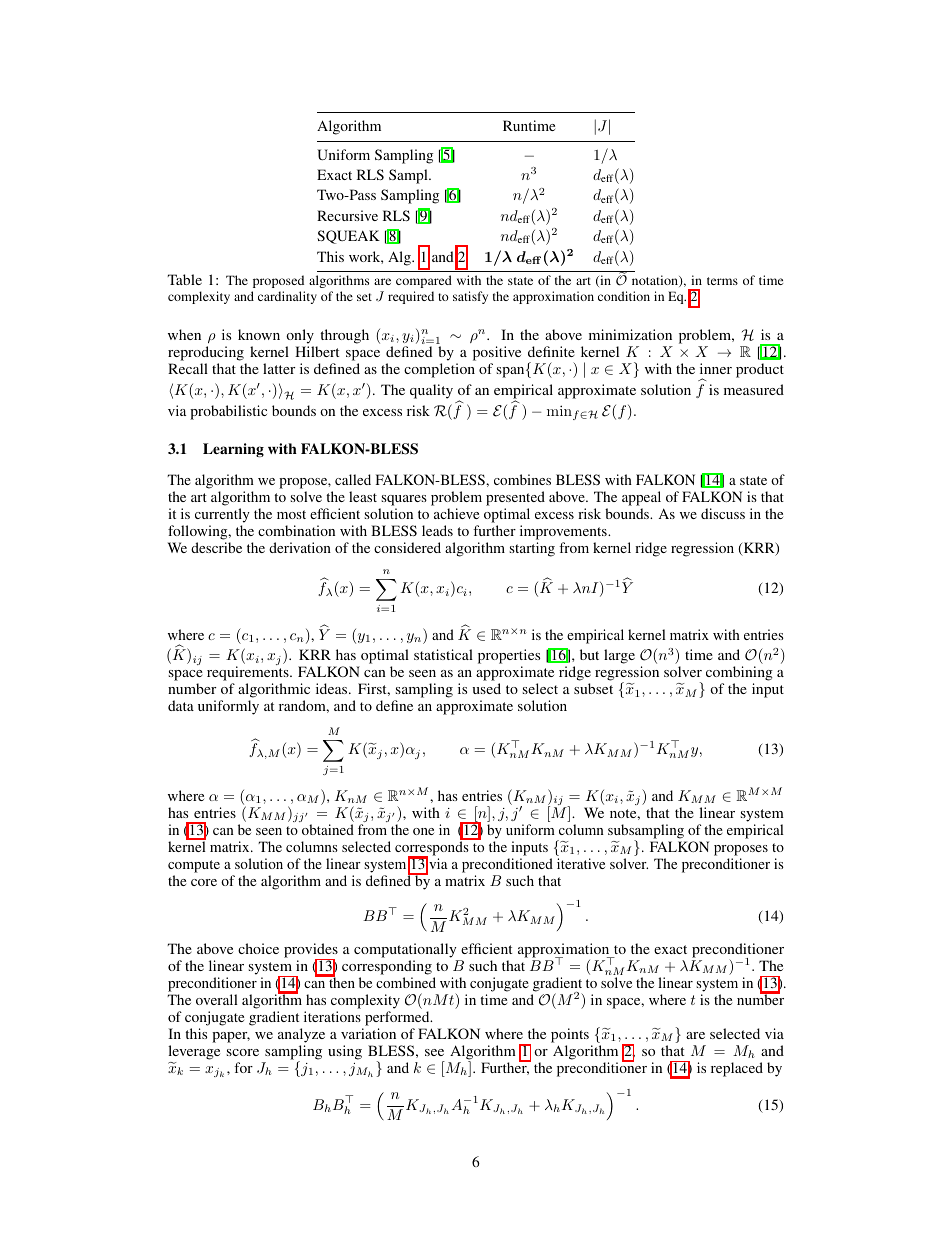 This page has width=952, height=1233. Describe the element at coordinates (456, 513) in the page. I see `achieve` at that location.
